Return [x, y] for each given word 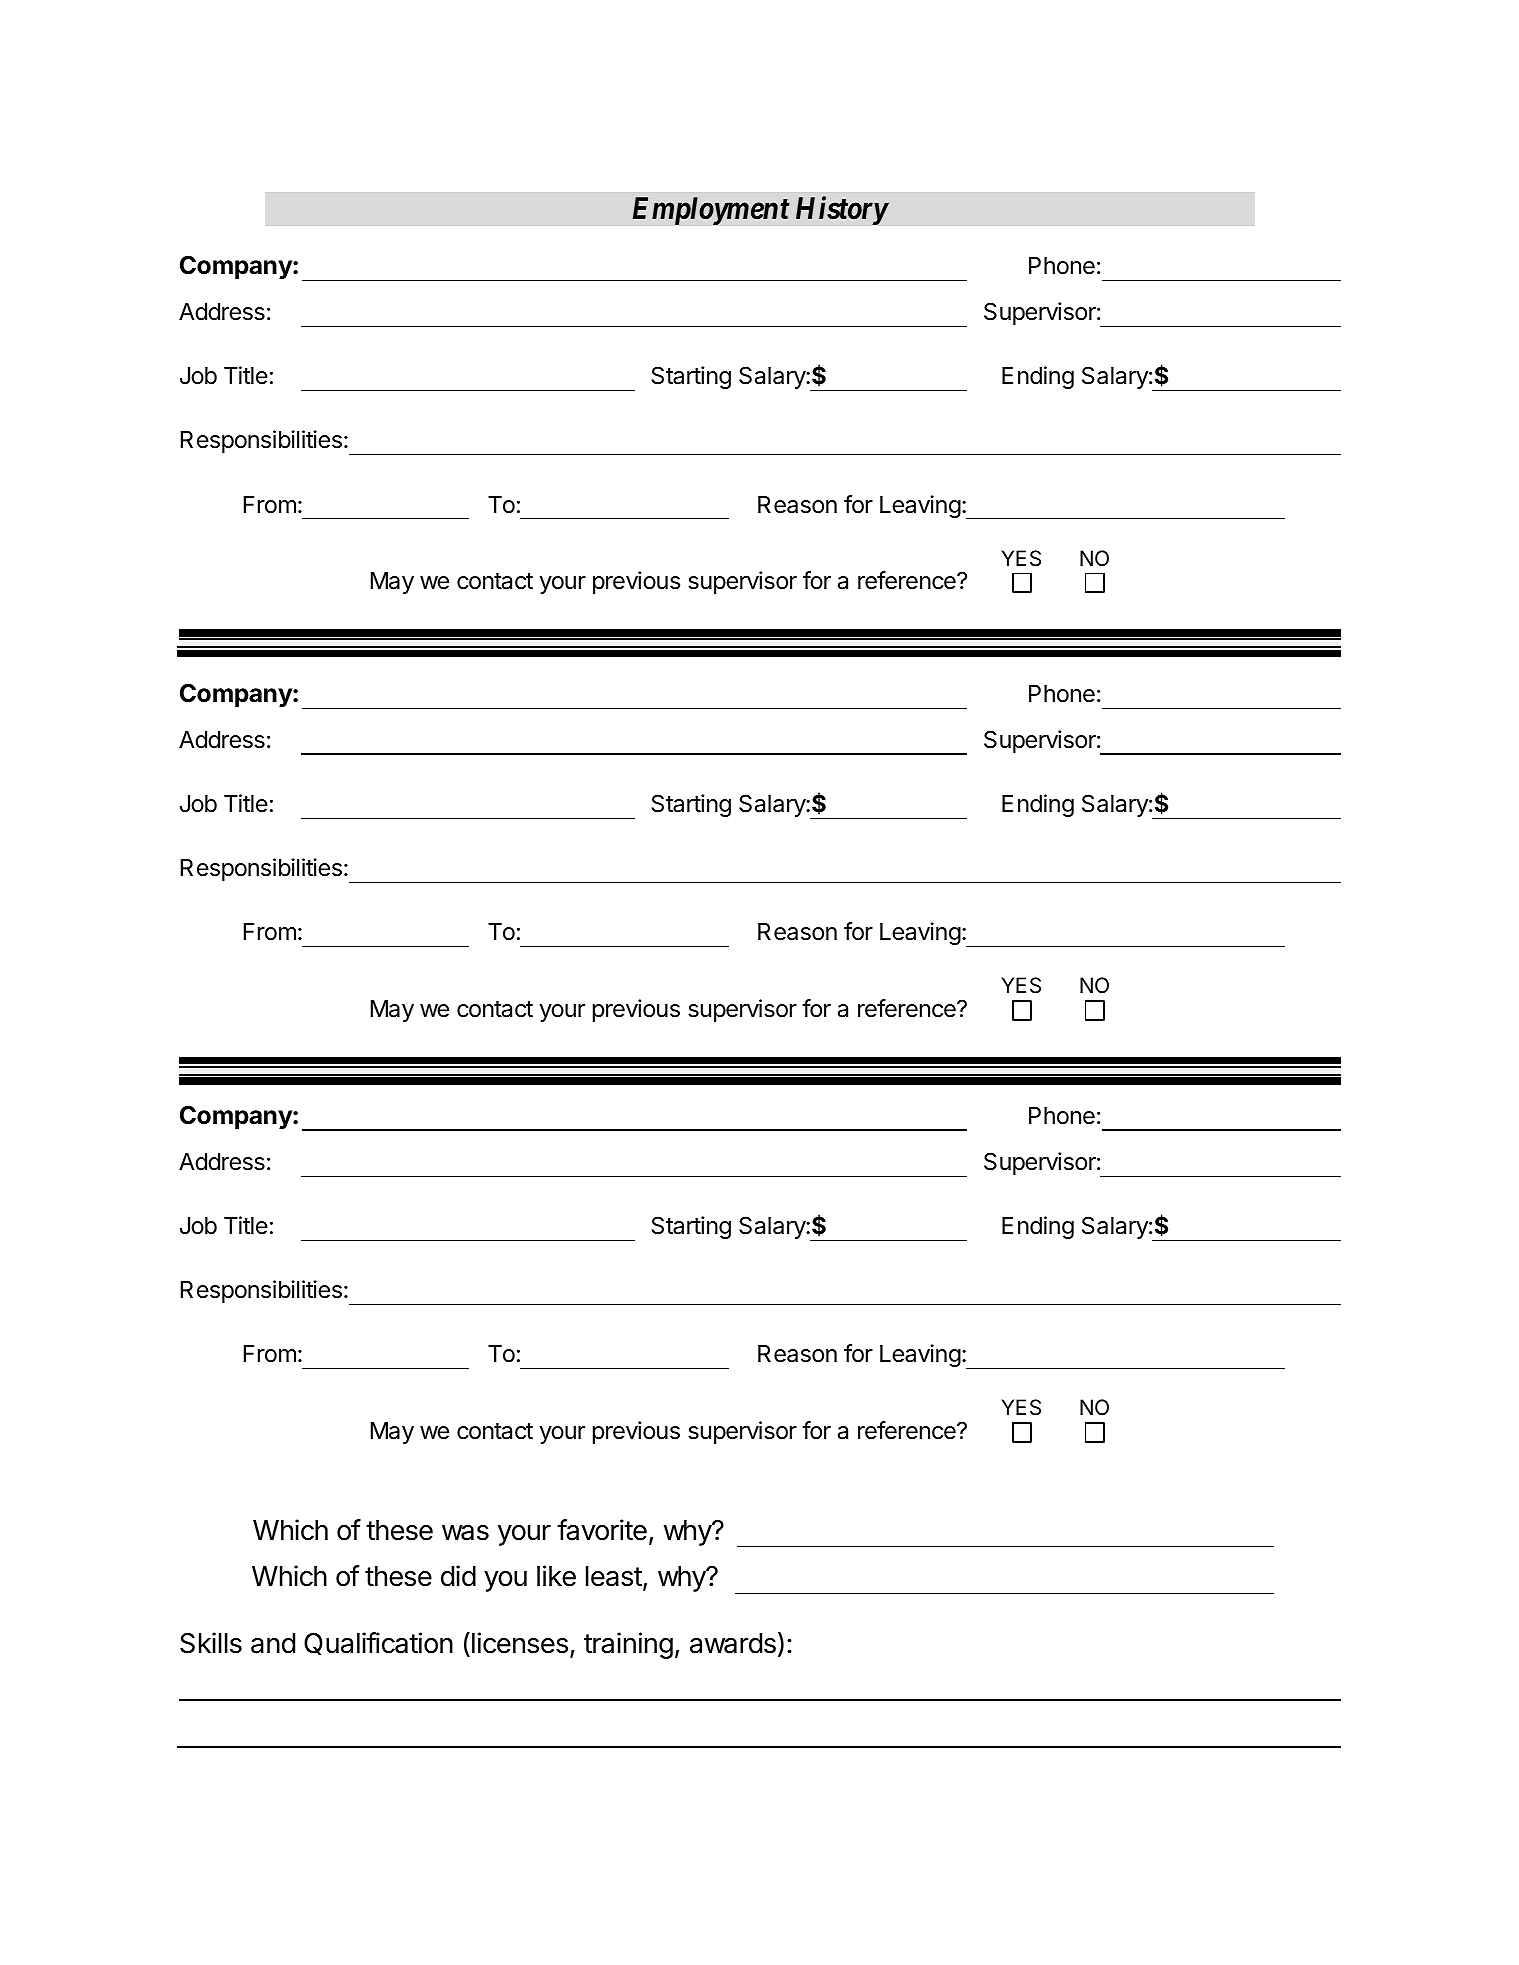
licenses [520, 1643]
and [273, 1643]
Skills [211, 1643]
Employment [711, 211]
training [628, 1645]
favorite [602, 1530]
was [465, 1533]
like [556, 1576]
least [614, 1576]
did [458, 1576]
